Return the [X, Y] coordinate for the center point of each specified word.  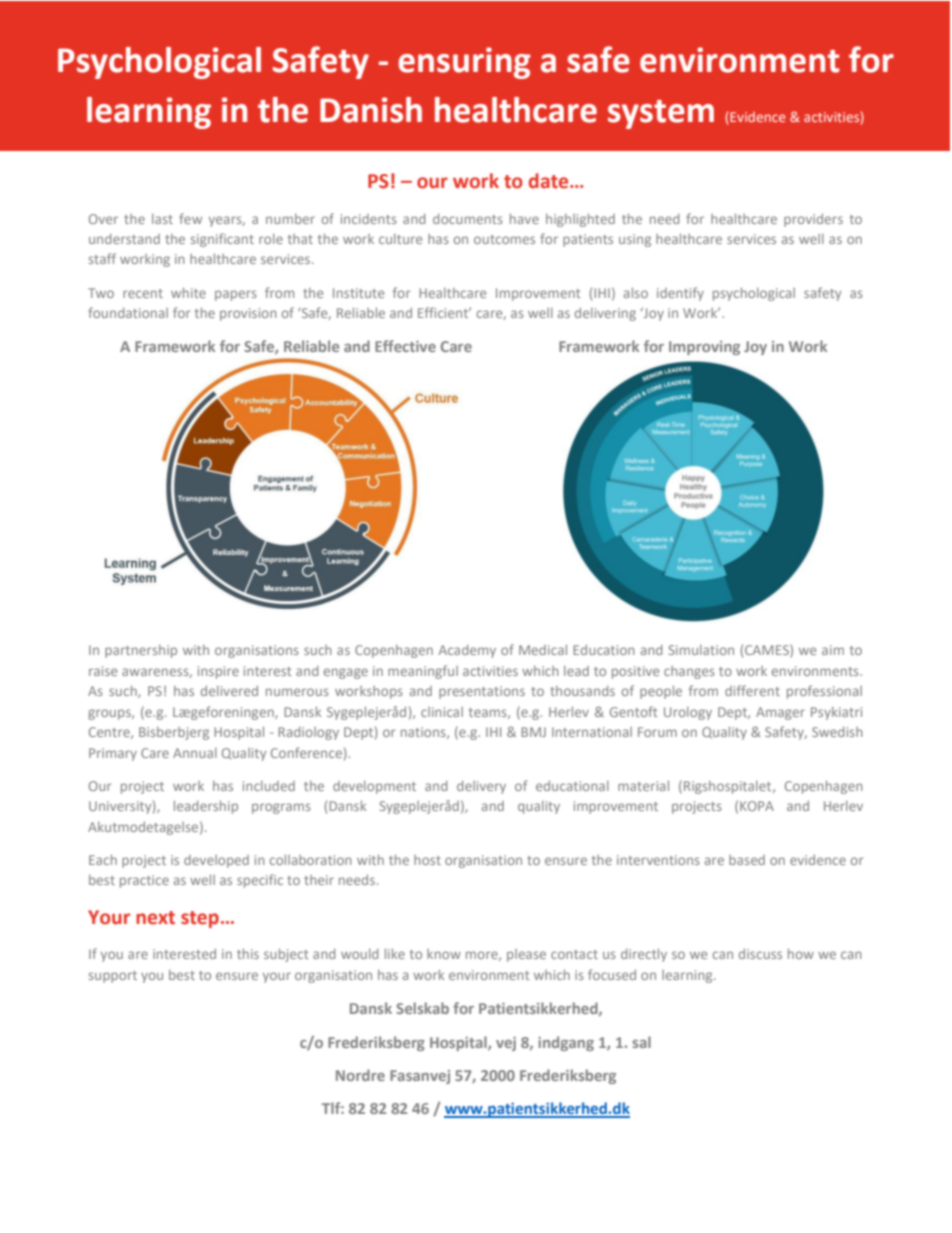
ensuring [464, 63]
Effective [405, 346]
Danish [371, 110]
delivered [229, 691]
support [113, 977]
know [444, 954]
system [661, 114]
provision [248, 314]
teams [489, 713]
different [752, 690]
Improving [704, 348]
